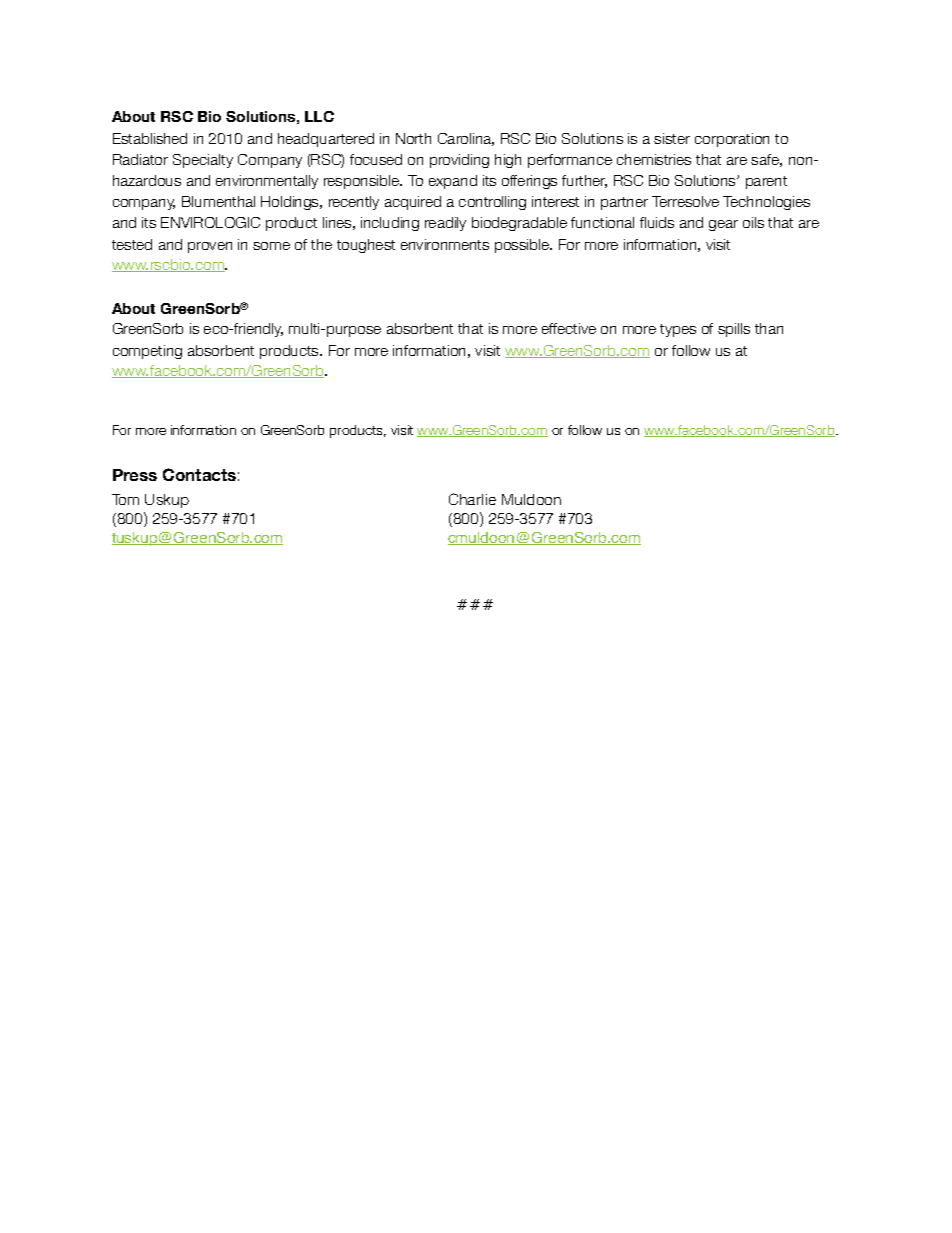  Describe the element at coordinates (734, 330) in the document. I see `spills` at that location.
